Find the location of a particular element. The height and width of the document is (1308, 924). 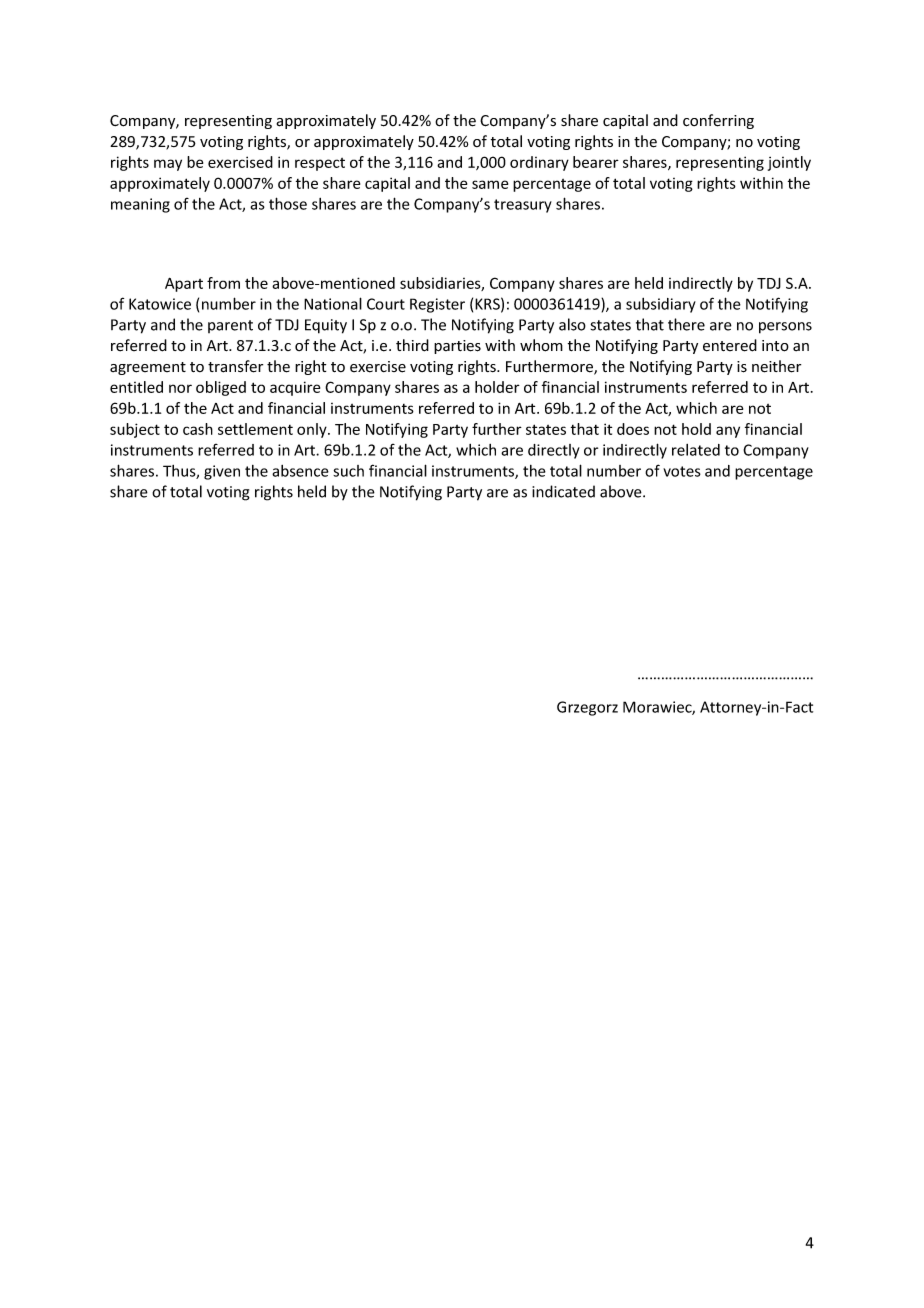

conferring is located at coordinates (718, 121).
